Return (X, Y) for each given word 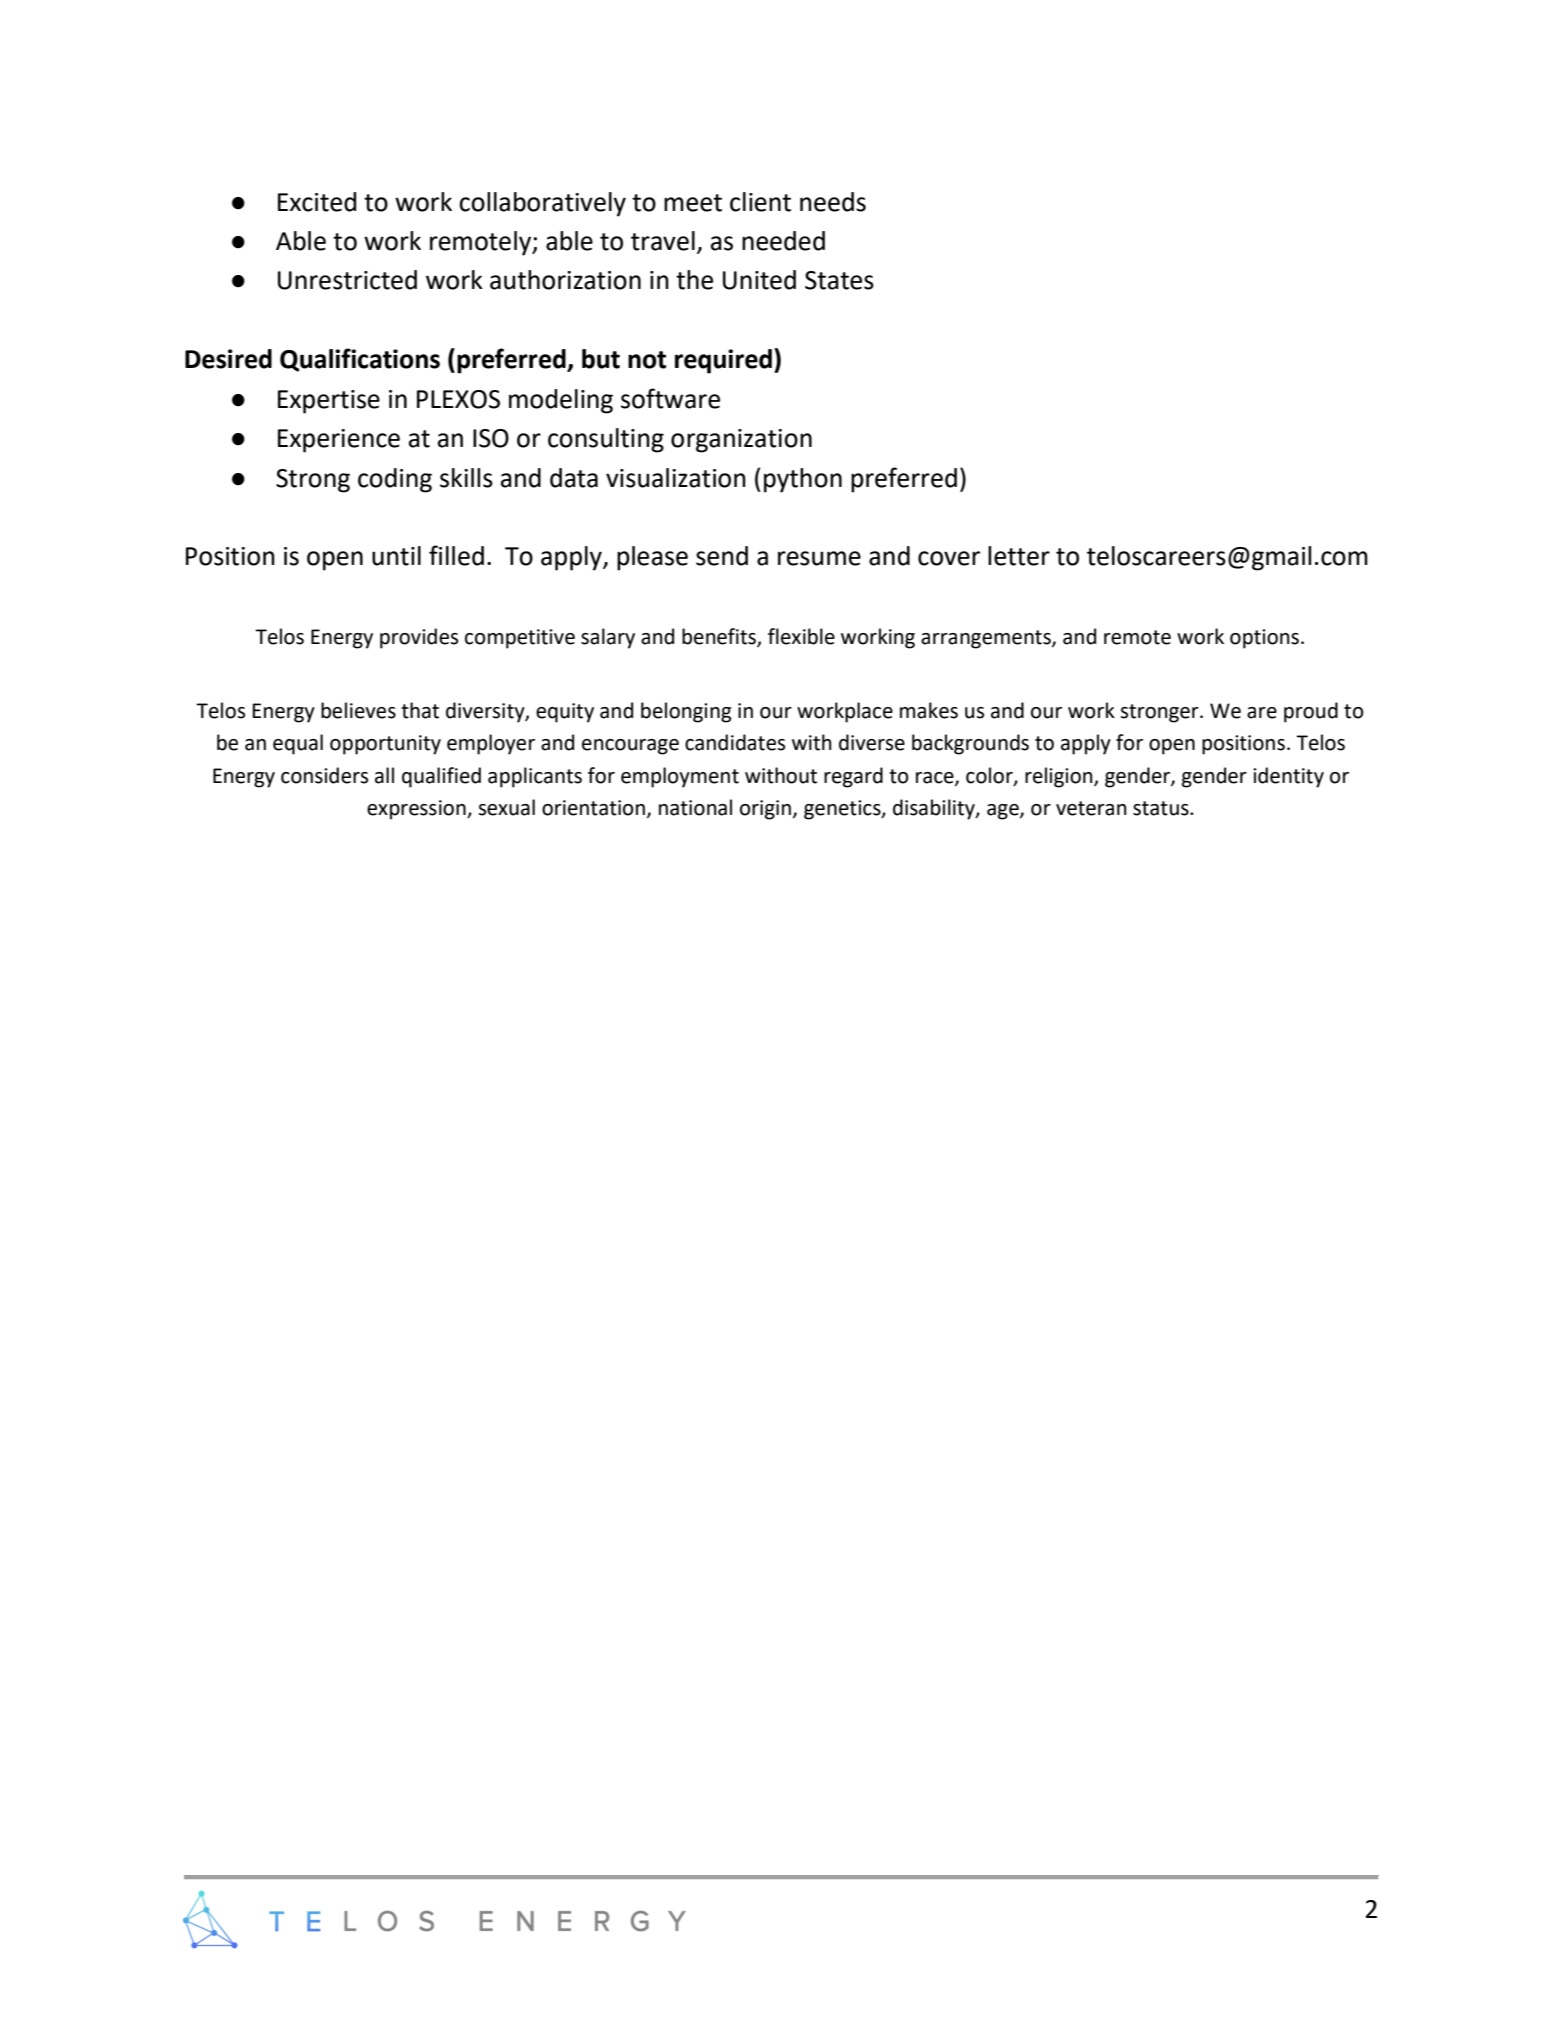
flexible (801, 636)
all (384, 775)
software (670, 398)
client (760, 202)
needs (833, 202)
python (803, 480)
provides (419, 638)
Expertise (329, 402)
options (1264, 639)
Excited (317, 202)
